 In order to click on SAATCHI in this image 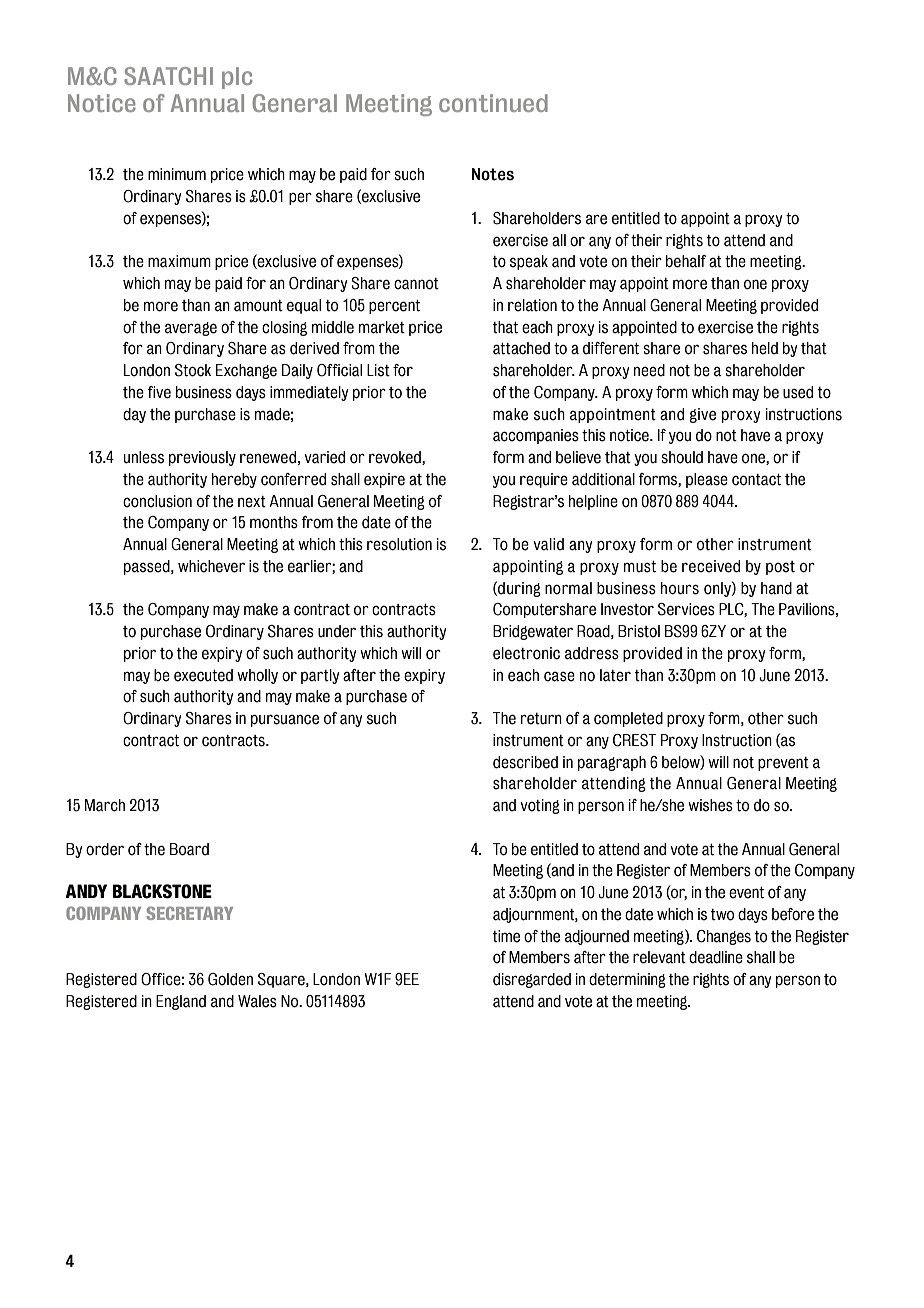, I will do `click(168, 76)`.
